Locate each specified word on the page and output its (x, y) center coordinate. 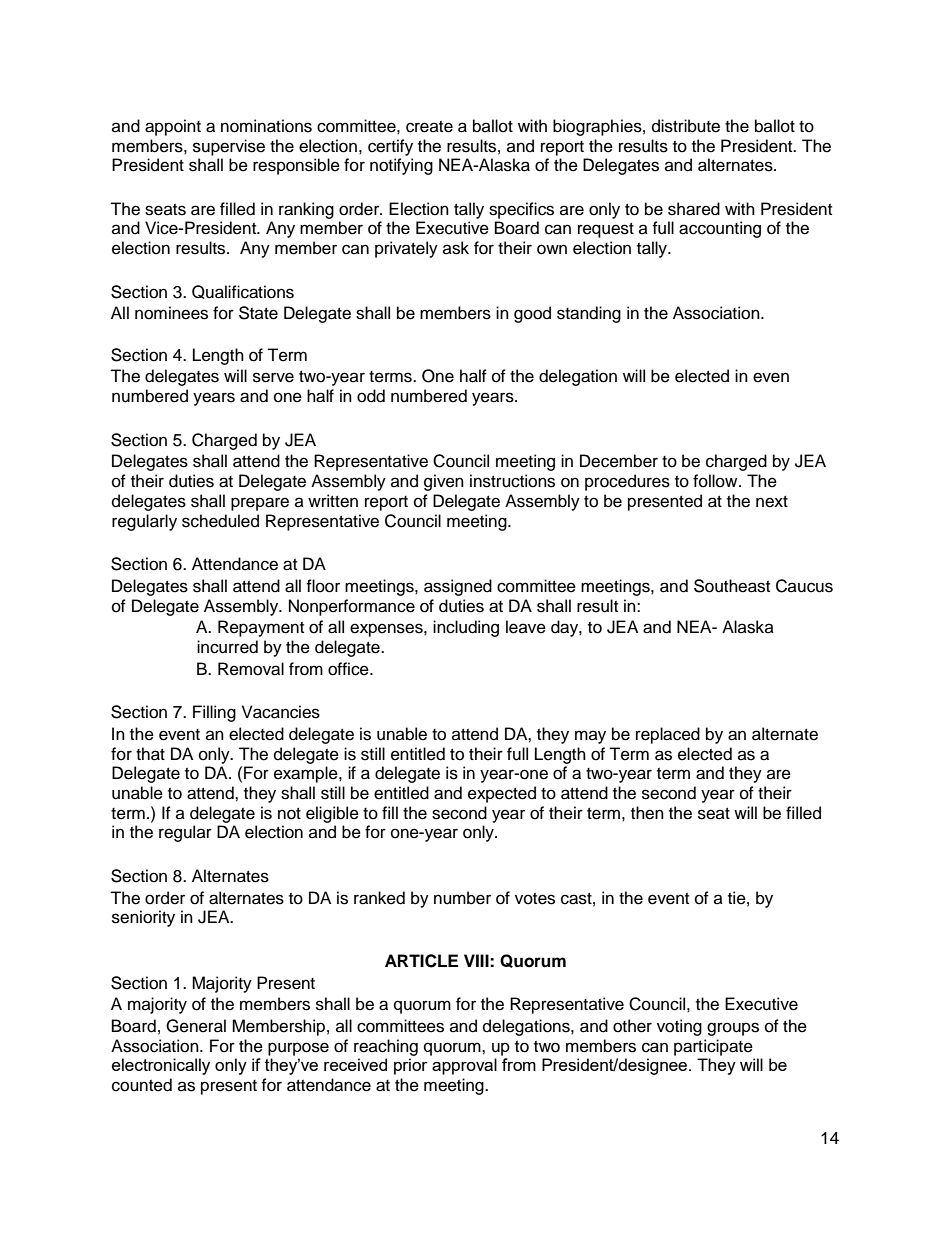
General (196, 1026)
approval (464, 1066)
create (429, 127)
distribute (686, 126)
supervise (229, 147)
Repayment (261, 628)
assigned (458, 587)
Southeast (732, 586)
